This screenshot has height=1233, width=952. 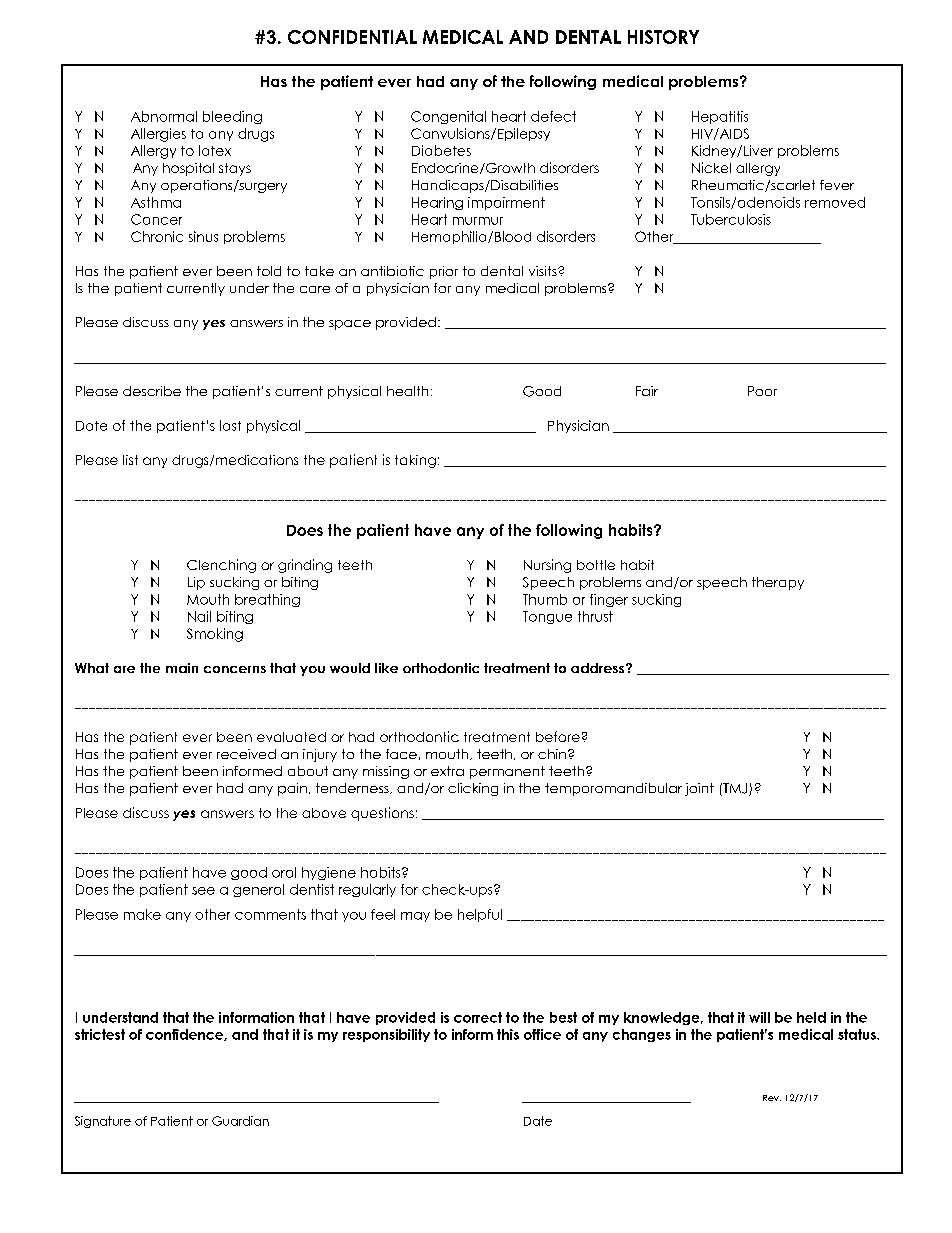 What do you see at coordinates (240, 1121) in the screenshot?
I see `Guardian` at bounding box center [240, 1121].
